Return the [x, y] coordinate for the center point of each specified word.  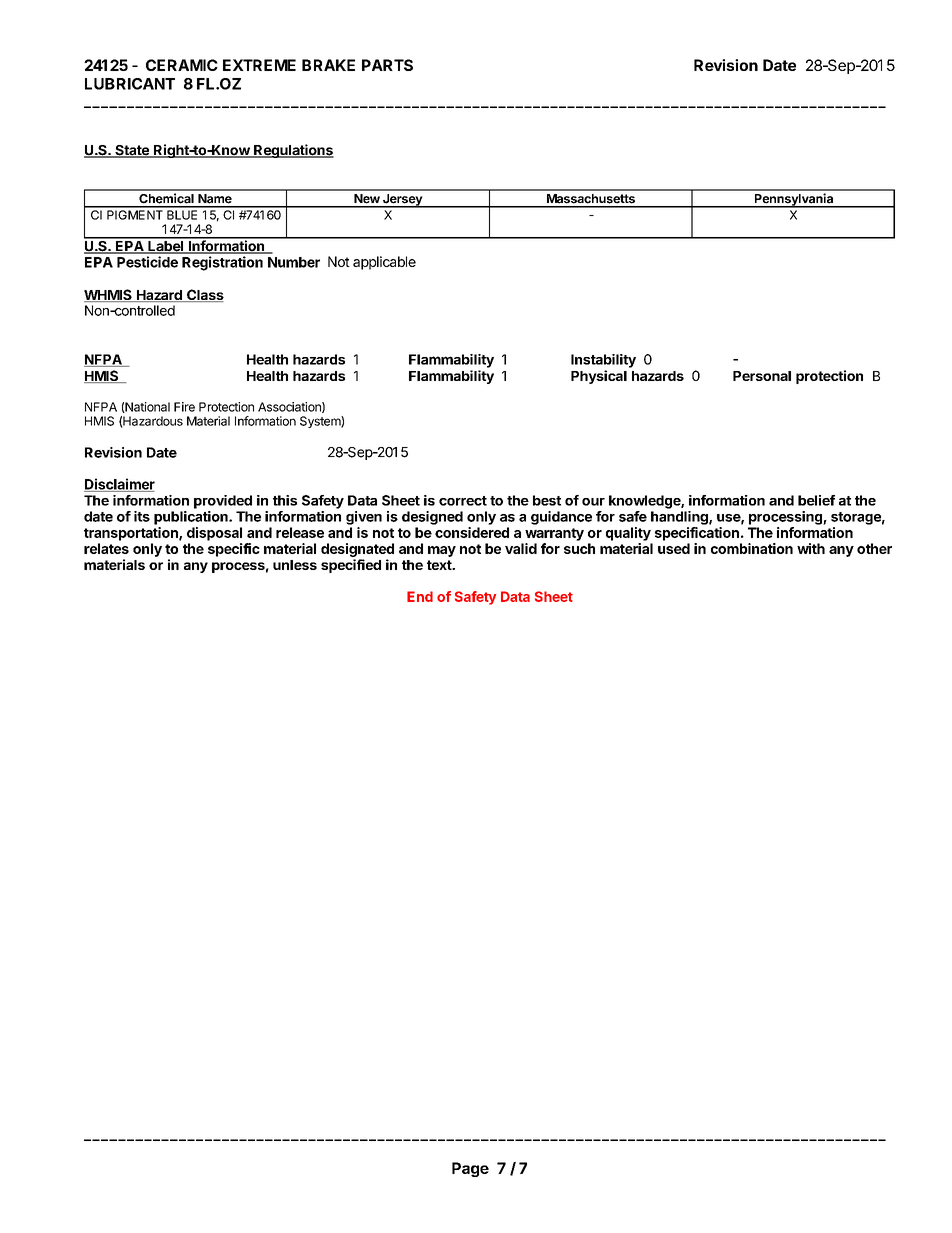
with [811, 548]
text [440, 565]
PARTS [387, 65]
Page [470, 1169]
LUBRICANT [130, 84]
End [420, 596]
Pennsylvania [794, 200]
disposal [214, 534]
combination [752, 548]
